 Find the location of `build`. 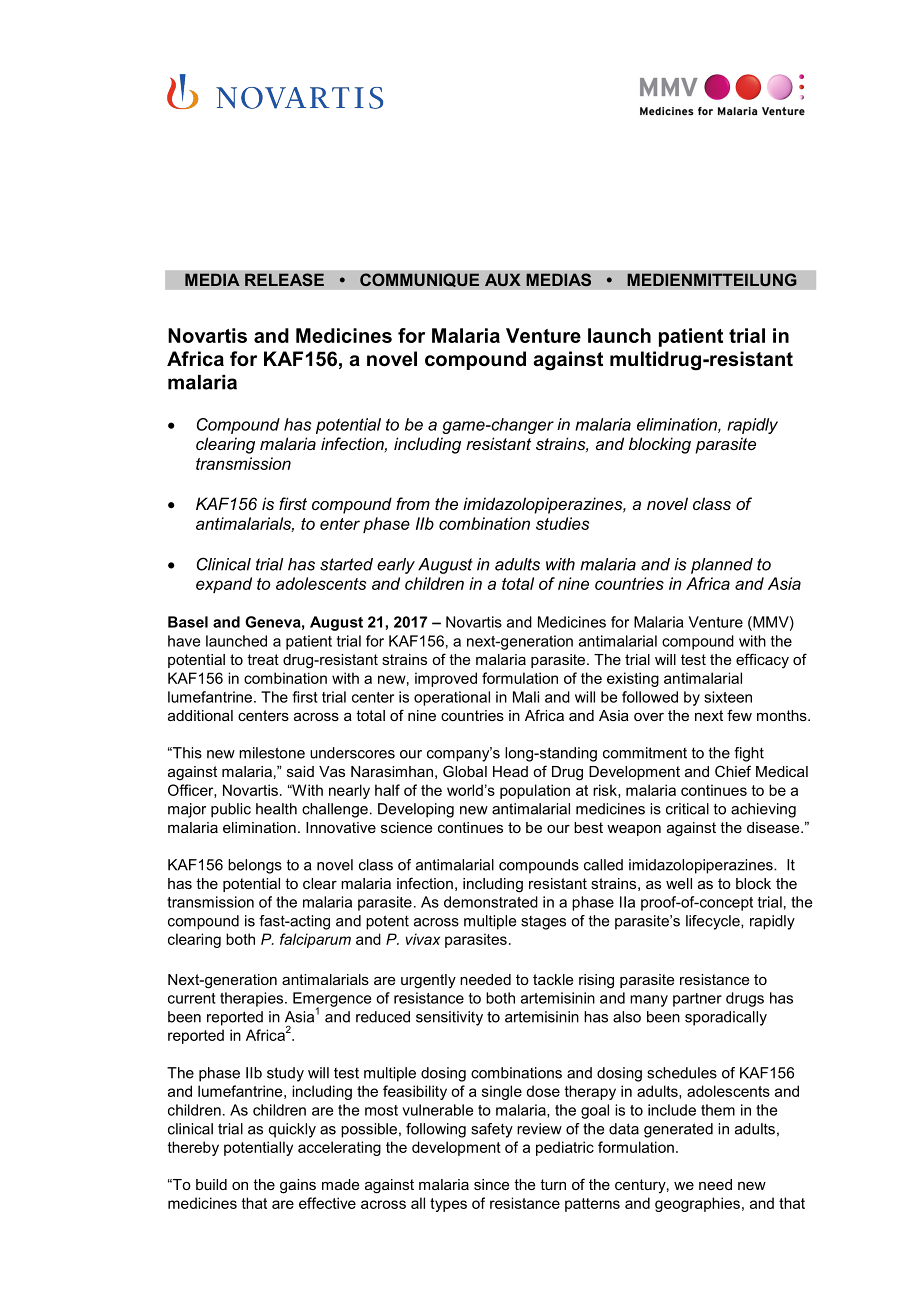

build is located at coordinates (211, 1184).
